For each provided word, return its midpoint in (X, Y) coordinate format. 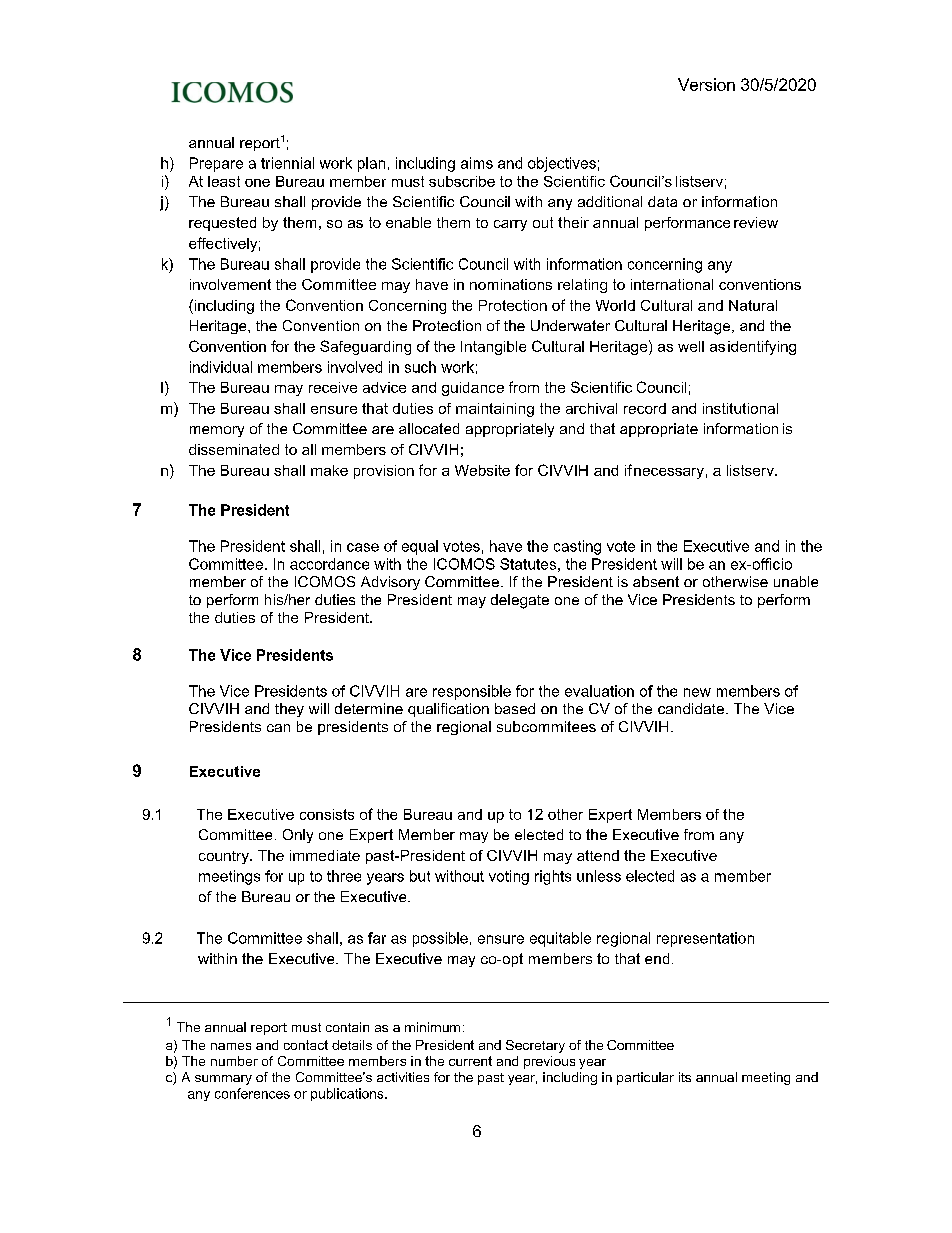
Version (706, 84)
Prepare (216, 164)
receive (333, 387)
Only (298, 836)
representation (705, 939)
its (685, 1077)
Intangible (493, 348)
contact (306, 1045)
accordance (329, 564)
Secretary (535, 1046)
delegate (520, 601)
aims (477, 163)
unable (796, 581)
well (691, 346)
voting (509, 877)
